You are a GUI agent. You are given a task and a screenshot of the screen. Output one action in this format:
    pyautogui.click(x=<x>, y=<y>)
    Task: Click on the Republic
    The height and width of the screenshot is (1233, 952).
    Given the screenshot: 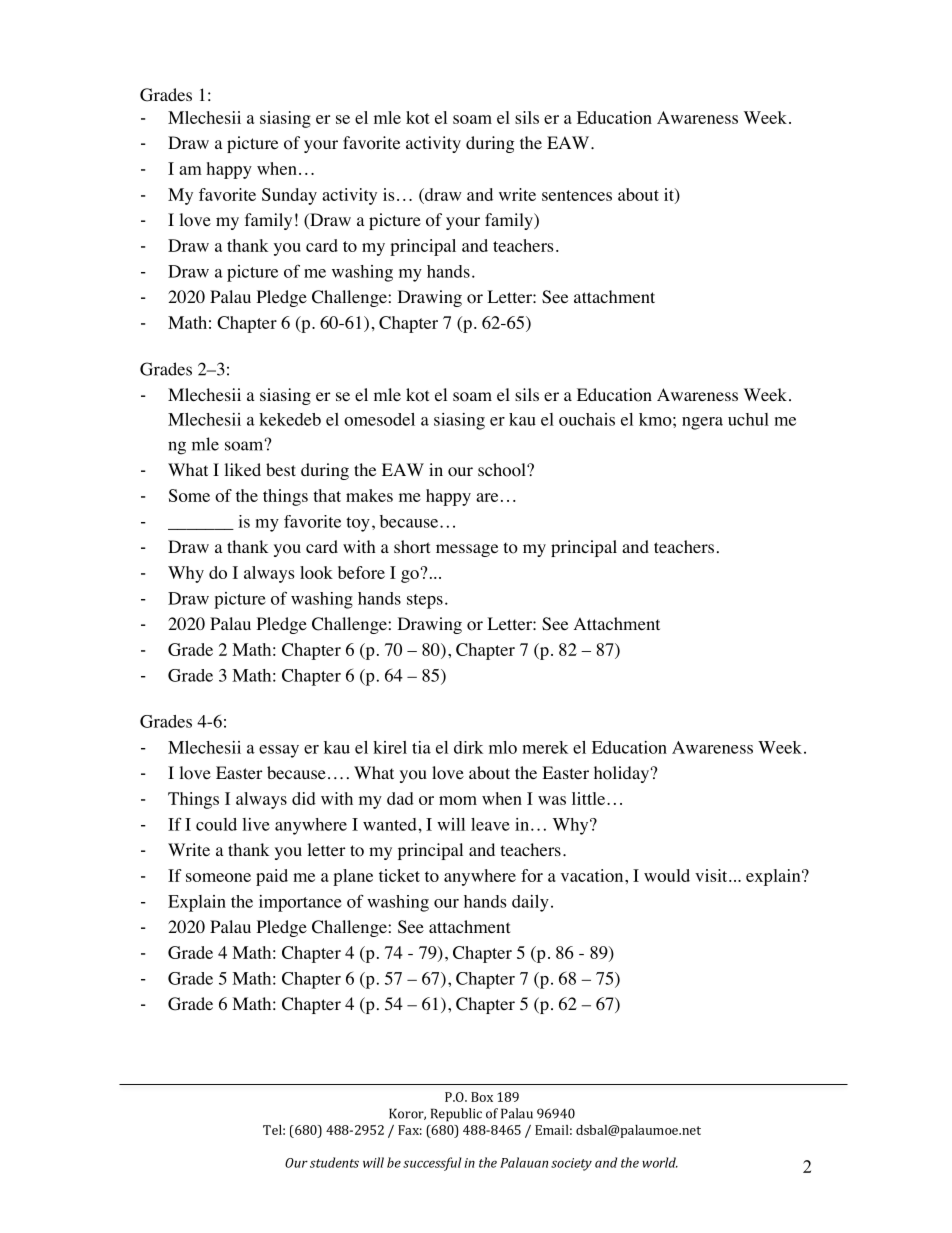 What is the action you would take?
    pyautogui.click(x=456, y=1115)
